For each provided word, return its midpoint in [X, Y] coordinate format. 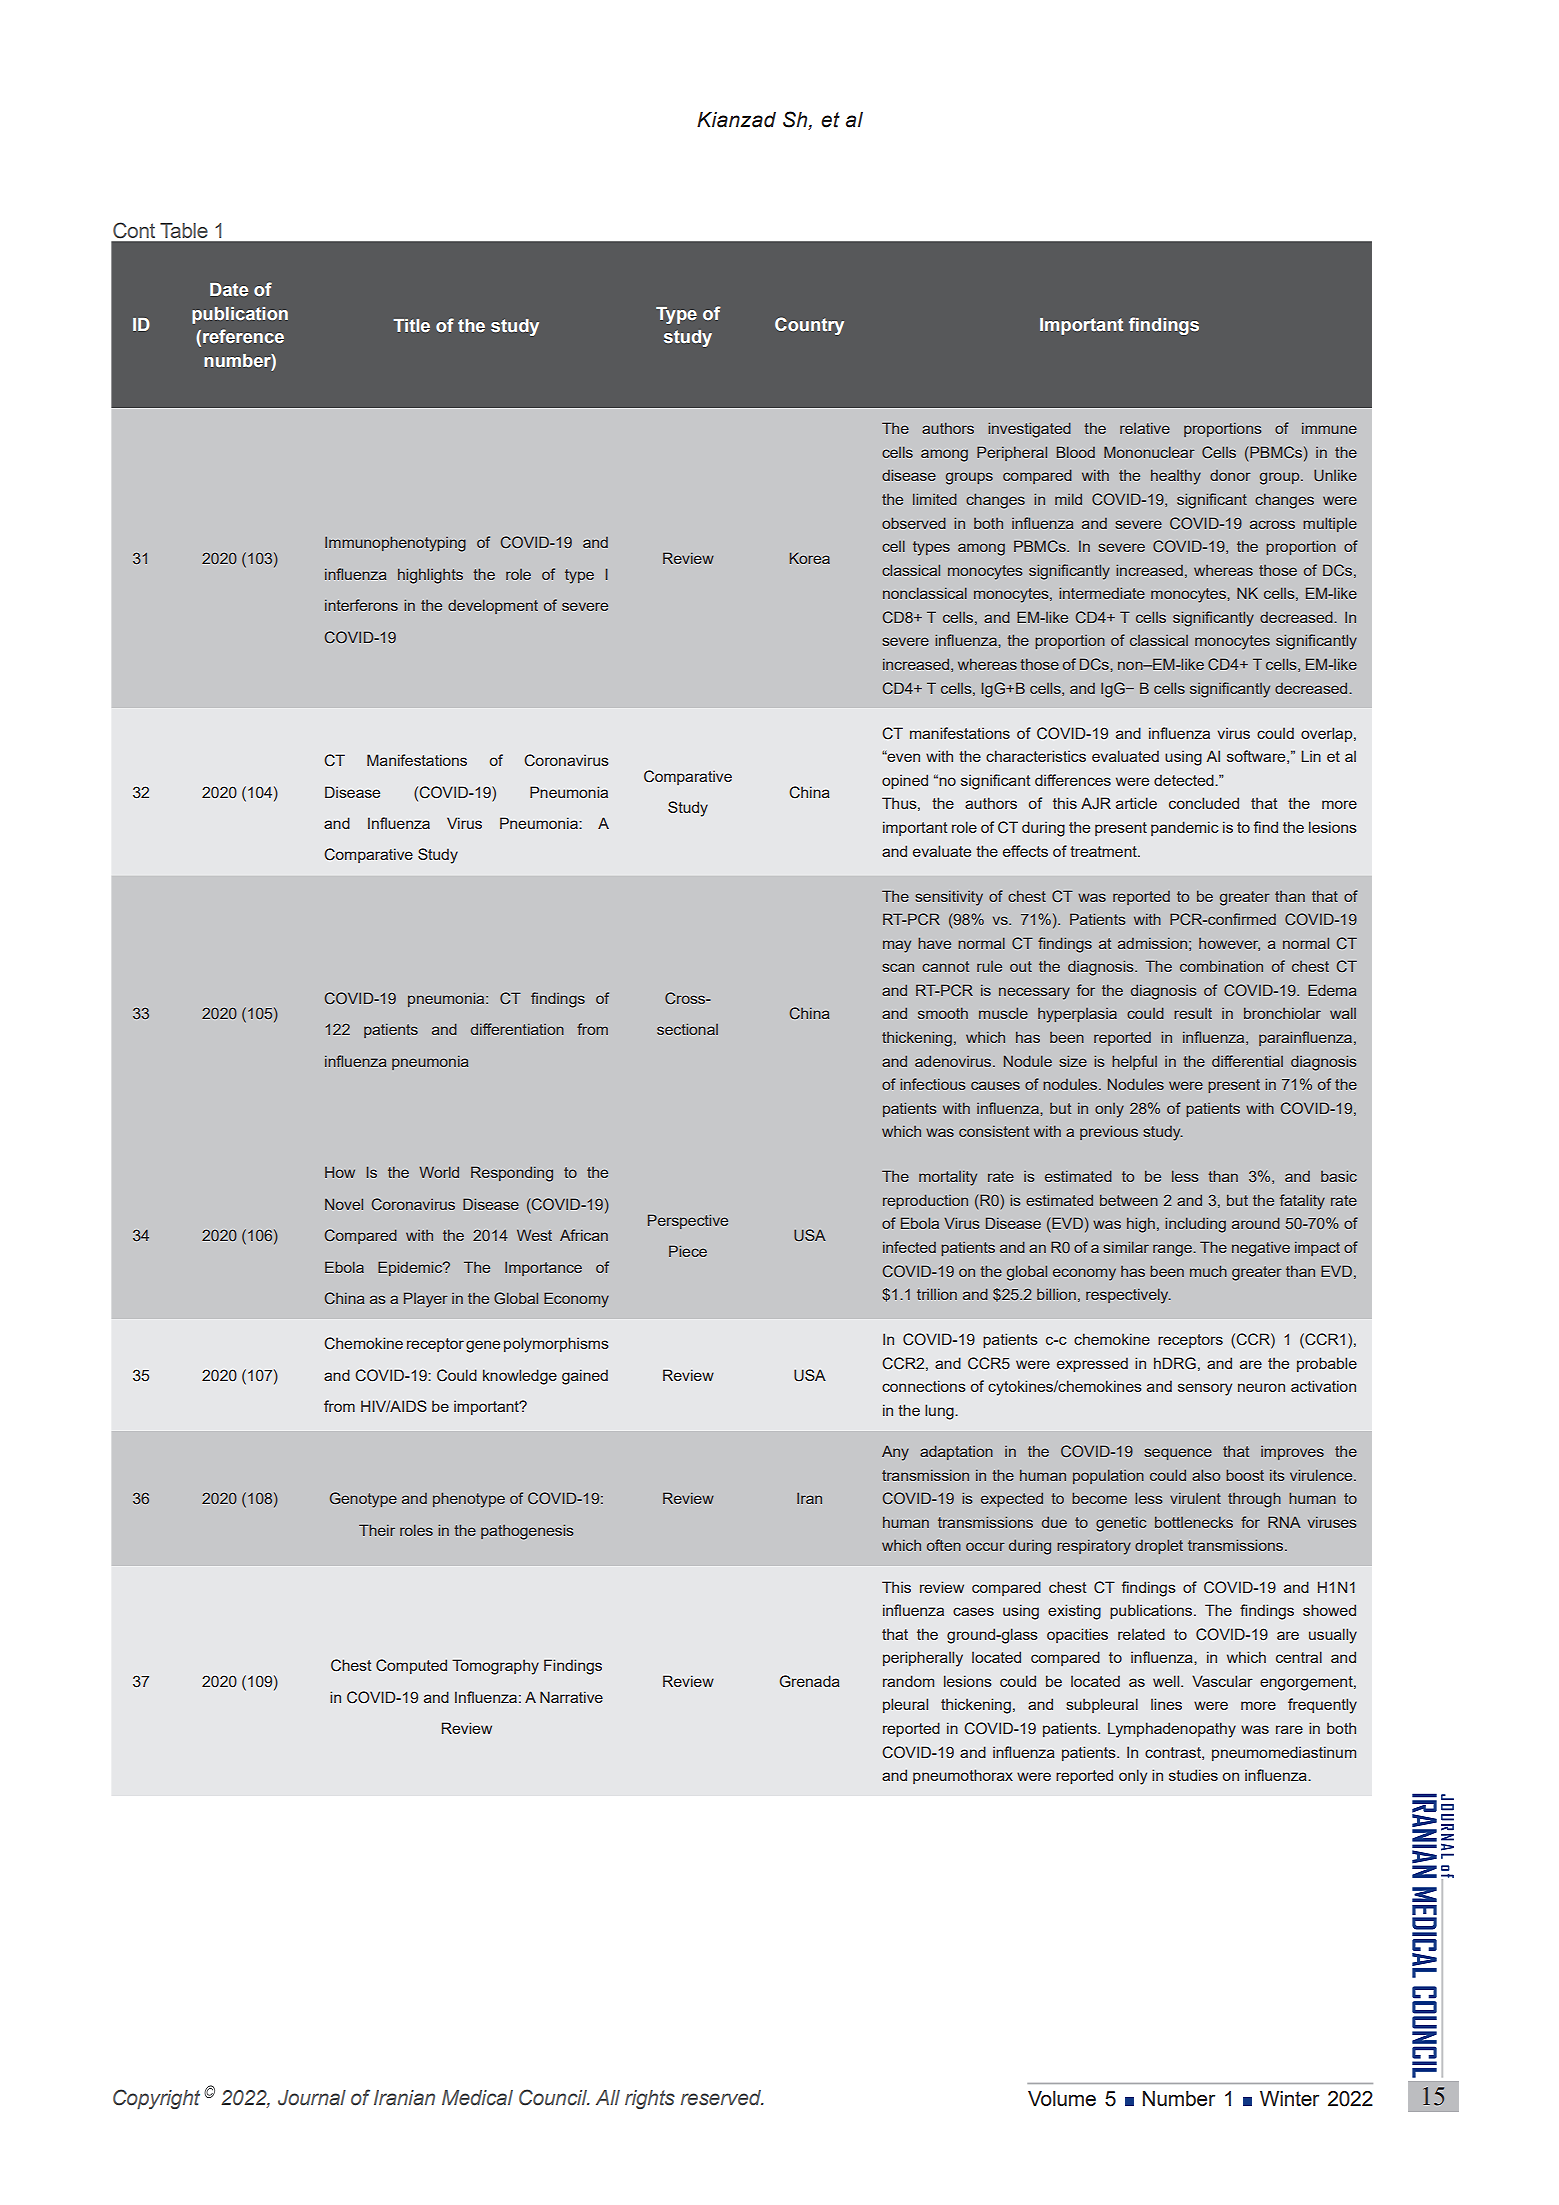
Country [809, 326]
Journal [312, 2098]
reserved [722, 2098]
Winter [1289, 2098]
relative [1145, 428]
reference [243, 336]
